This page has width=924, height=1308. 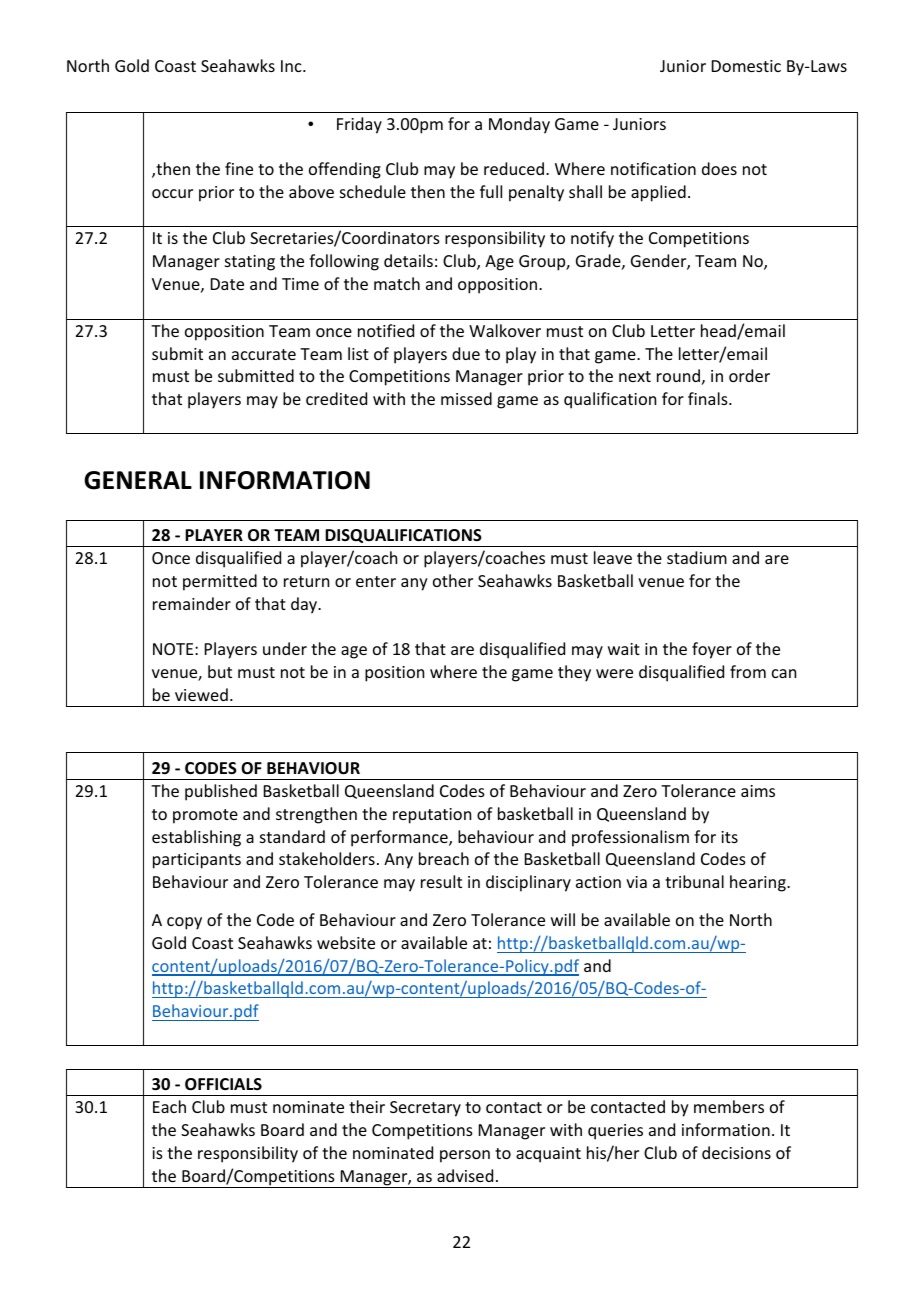 I want to click on aims, so click(x=758, y=791).
